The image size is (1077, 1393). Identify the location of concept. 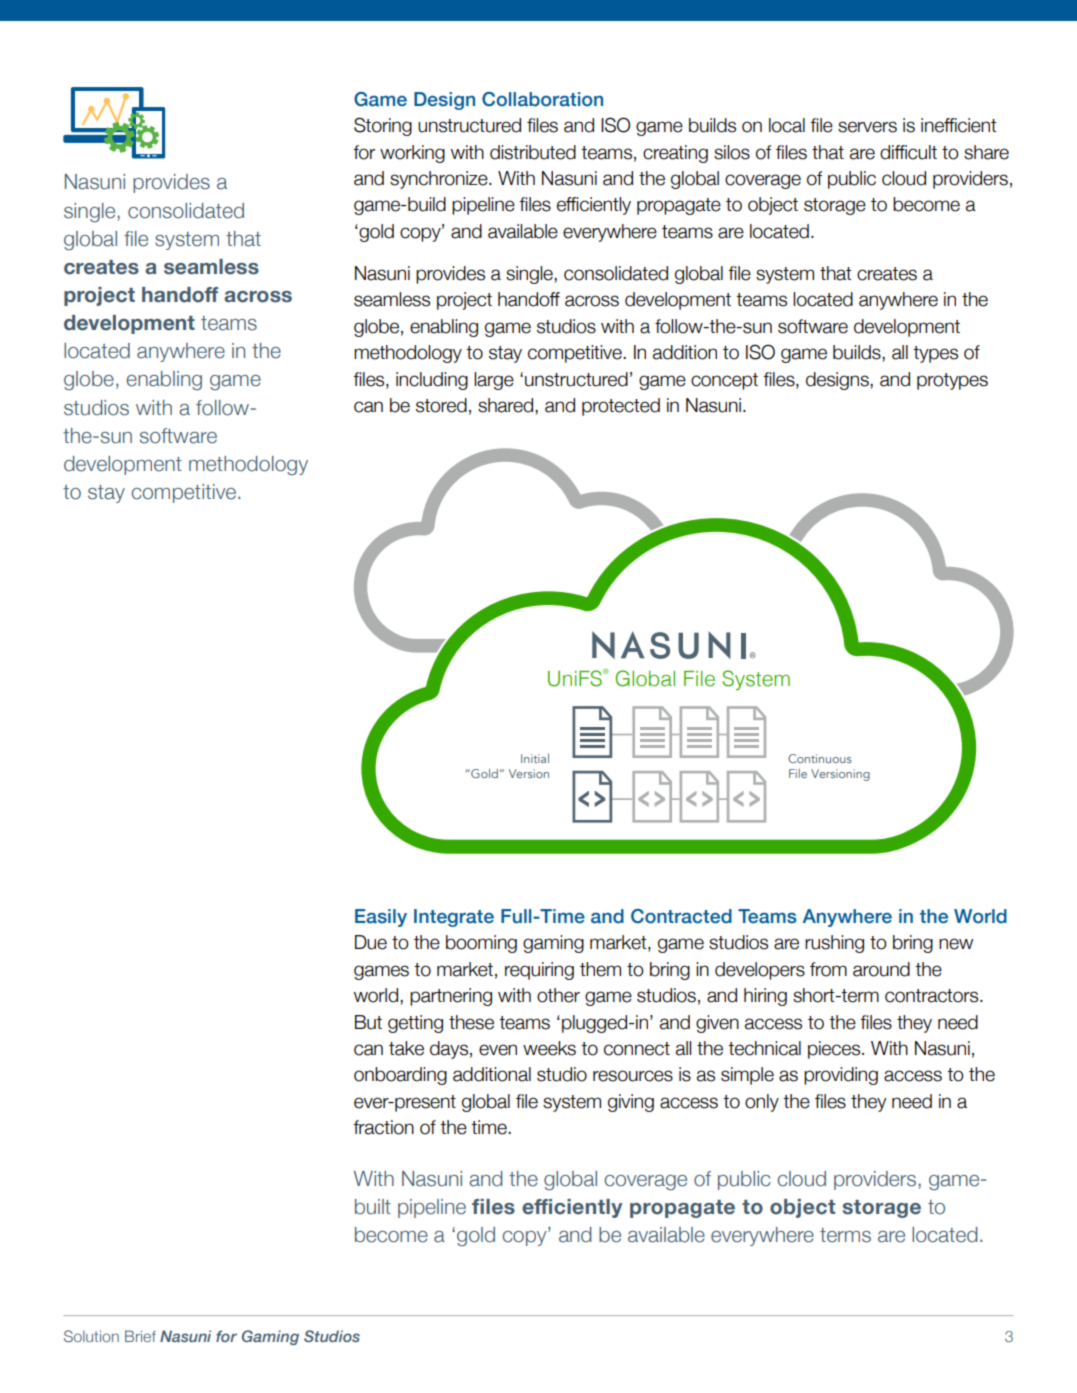
(724, 381).
